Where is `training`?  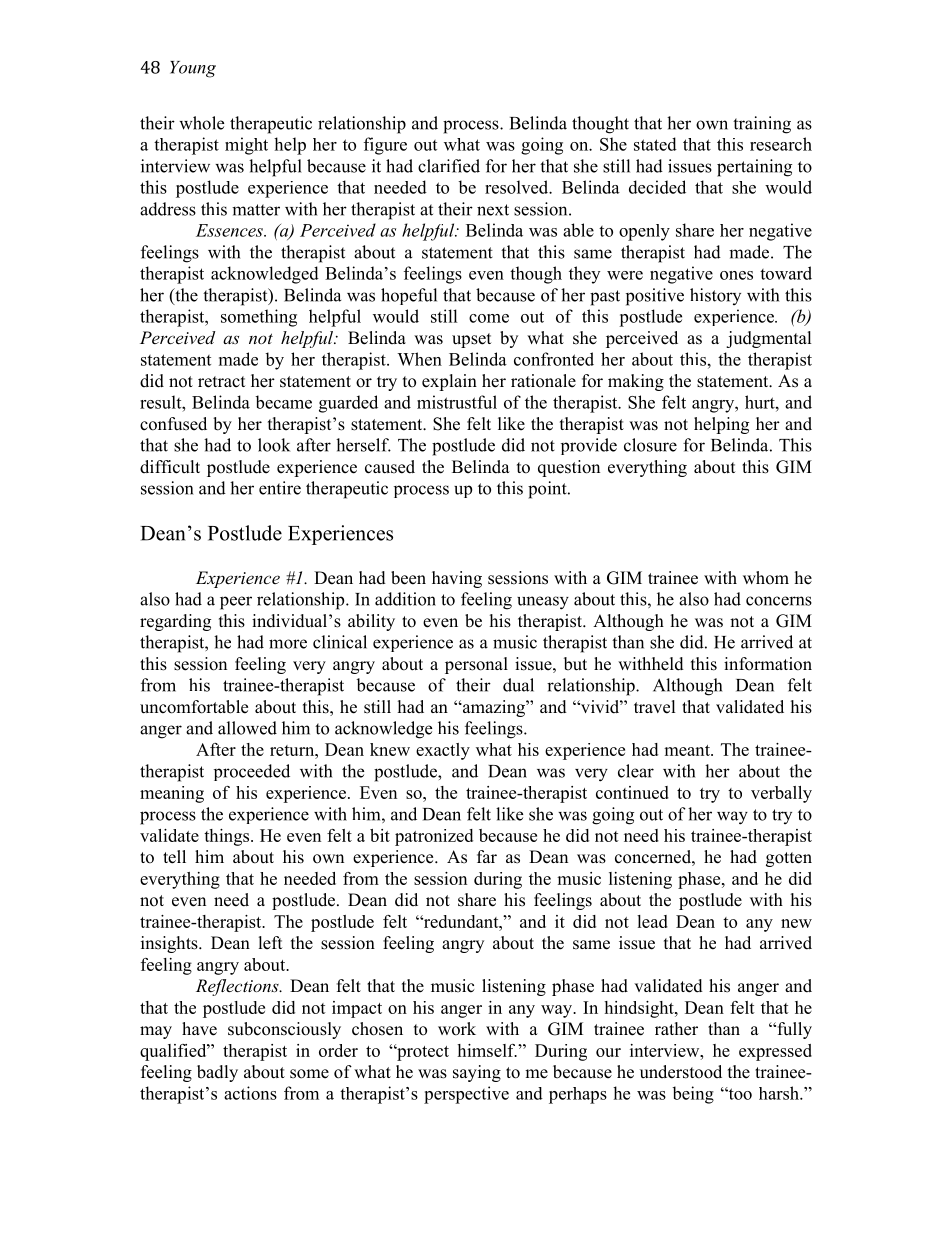 training is located at coordinates (762, 125).
